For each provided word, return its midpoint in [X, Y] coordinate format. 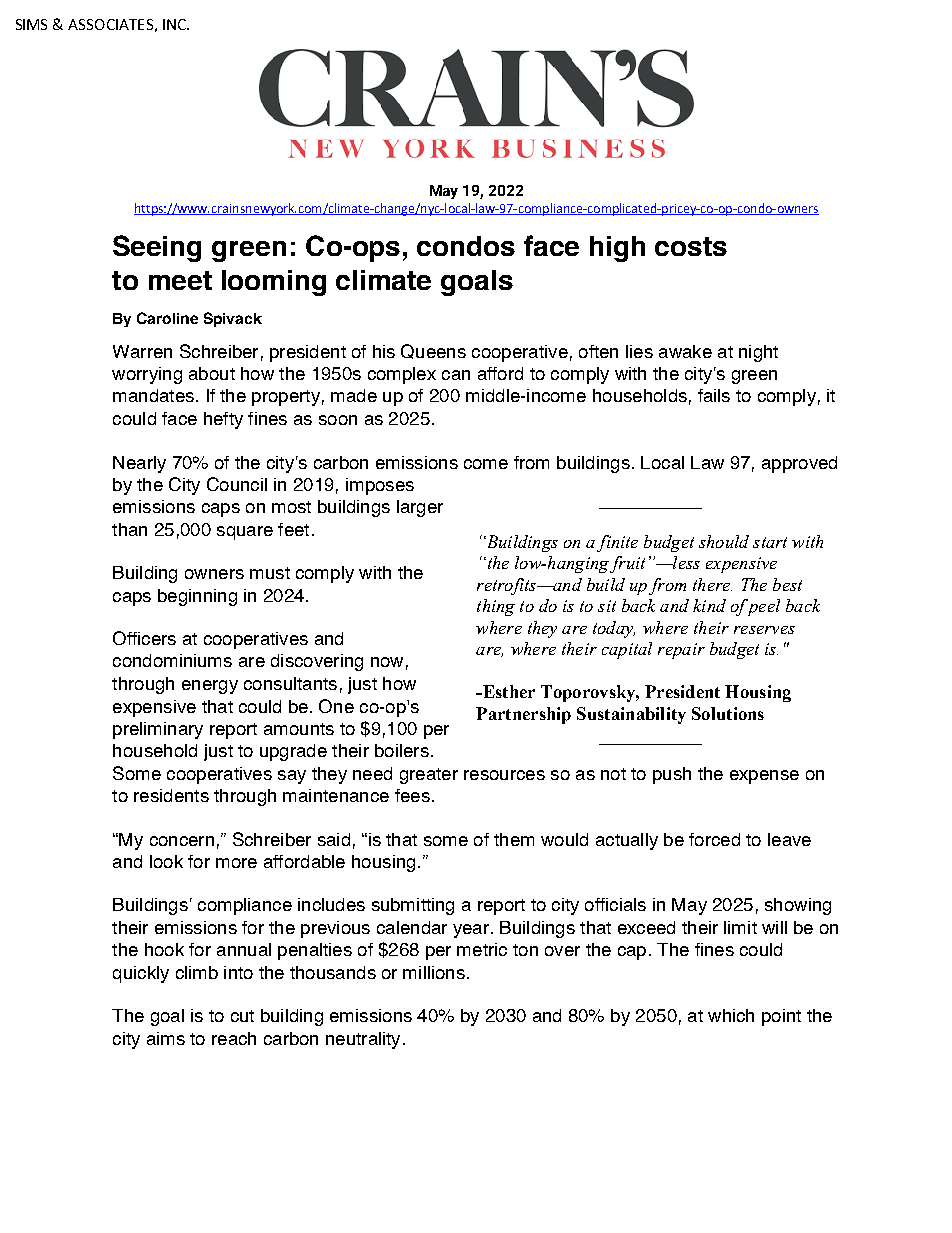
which [731, 1015]
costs [691, 246]
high [617, 249]
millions [434, 972]
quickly [141, 974]
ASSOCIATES [110, 24]
